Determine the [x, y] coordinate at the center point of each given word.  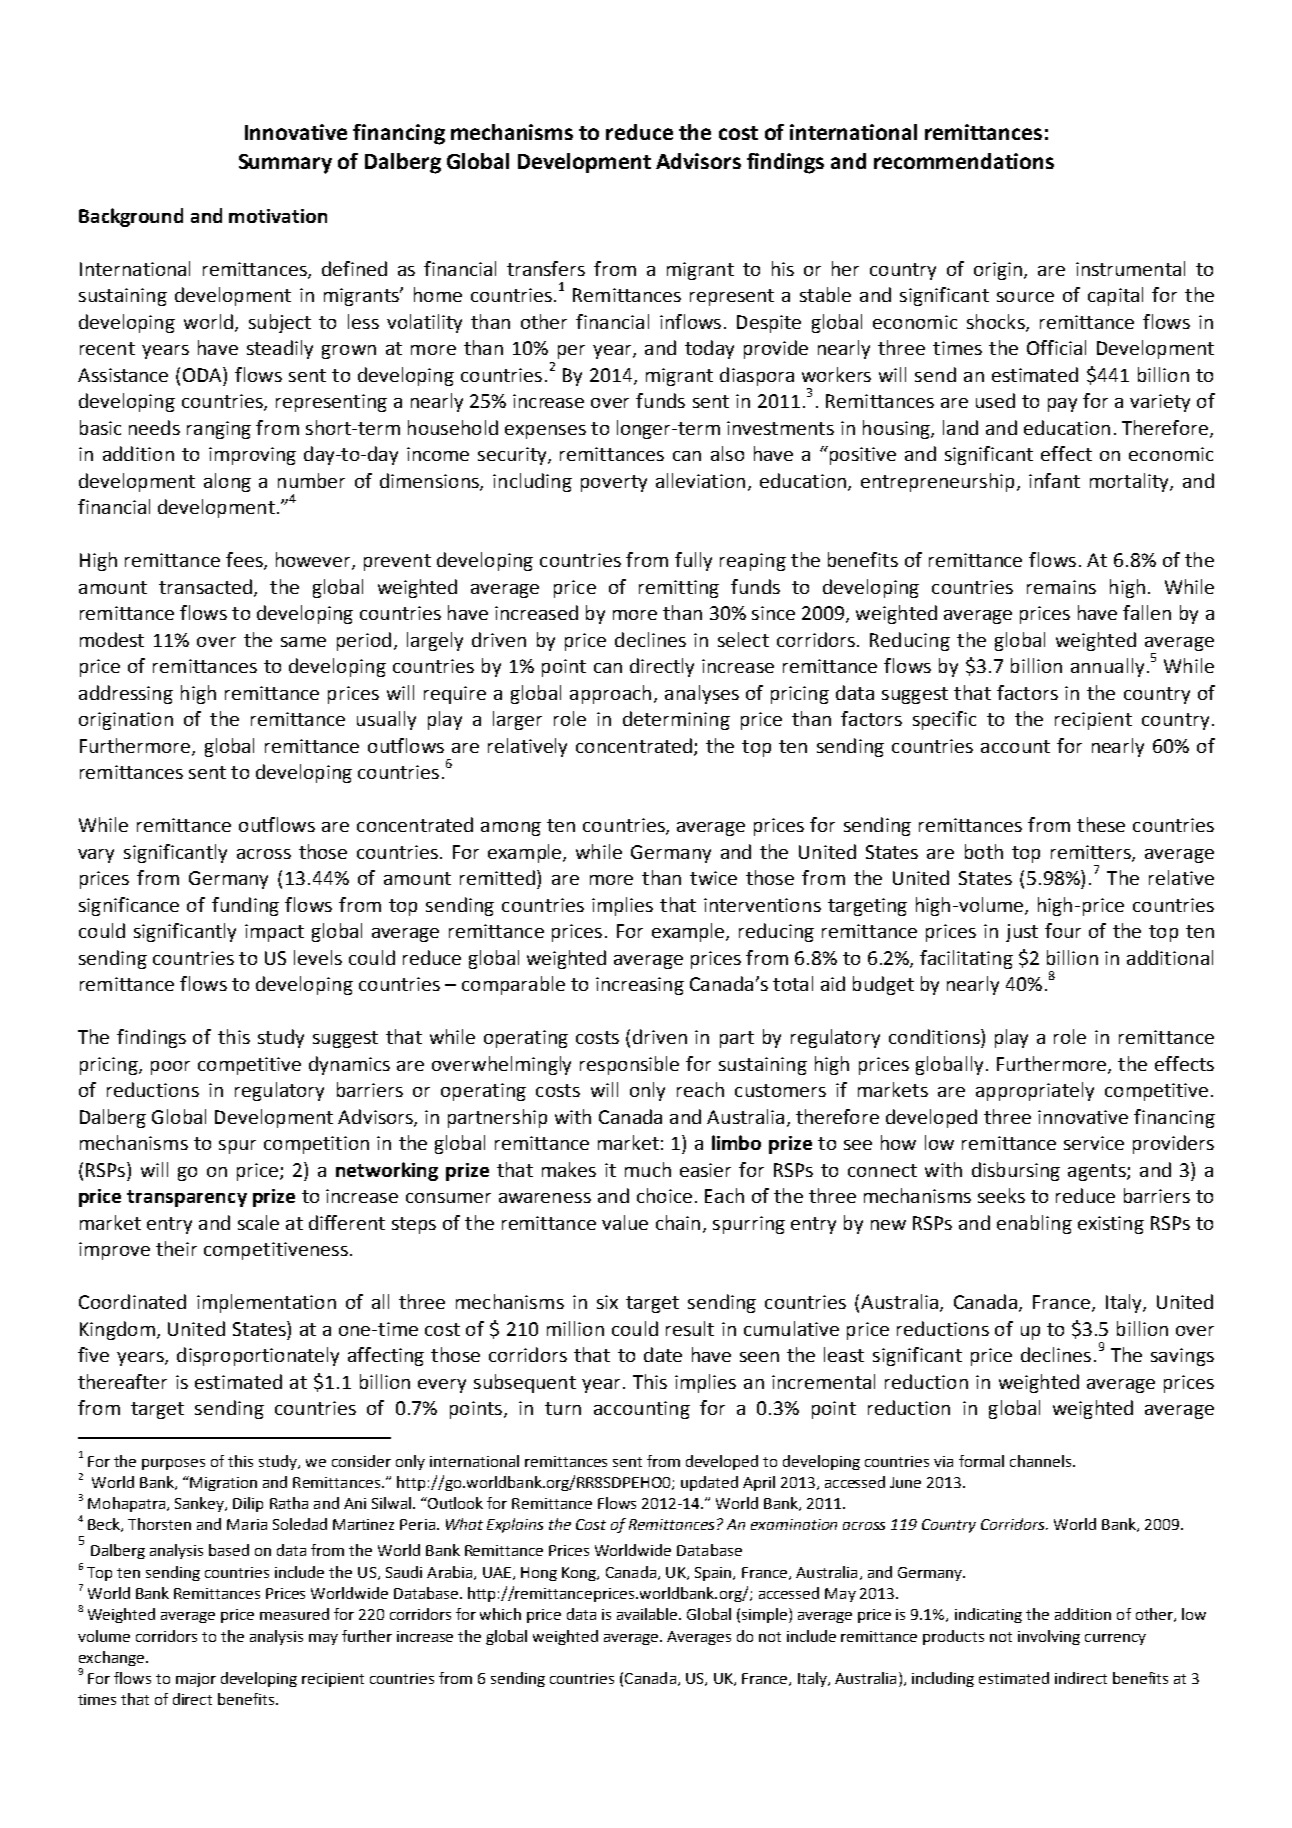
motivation [278, 216]
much [648, 1169]
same [303, 642]
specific [944, 720]
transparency [187, 1198]
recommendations [964, 161]
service [1094, 1143]
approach [610, 694]
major [196, 1680]
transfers [546, 268]
